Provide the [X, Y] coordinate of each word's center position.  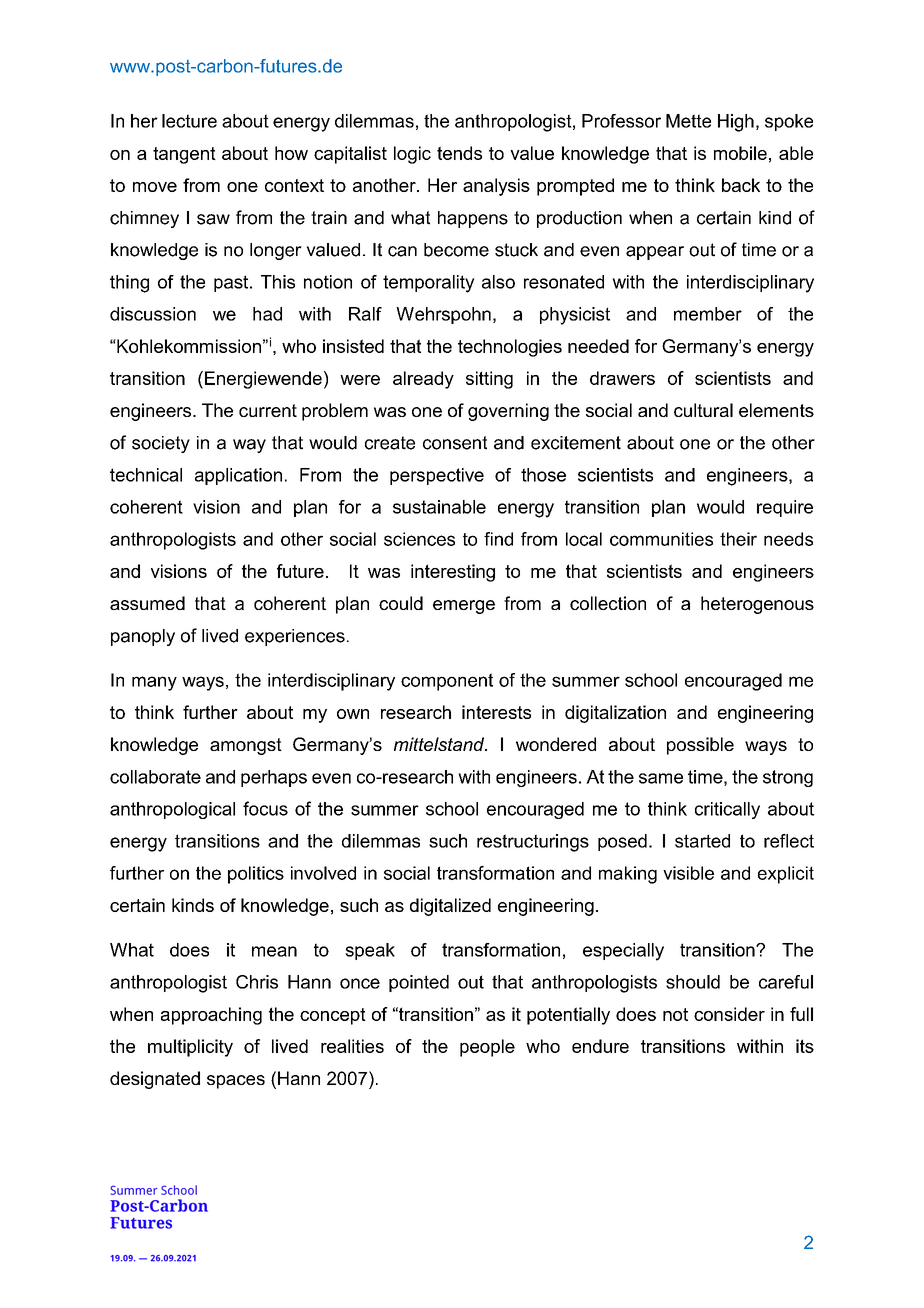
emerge [464, 607]
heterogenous [757, 605]
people [487, 1048]
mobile [740, 153]
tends [459, 153]
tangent [184, 155]
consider [729, 1014]
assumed [147, 603]
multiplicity [190, 1048]
